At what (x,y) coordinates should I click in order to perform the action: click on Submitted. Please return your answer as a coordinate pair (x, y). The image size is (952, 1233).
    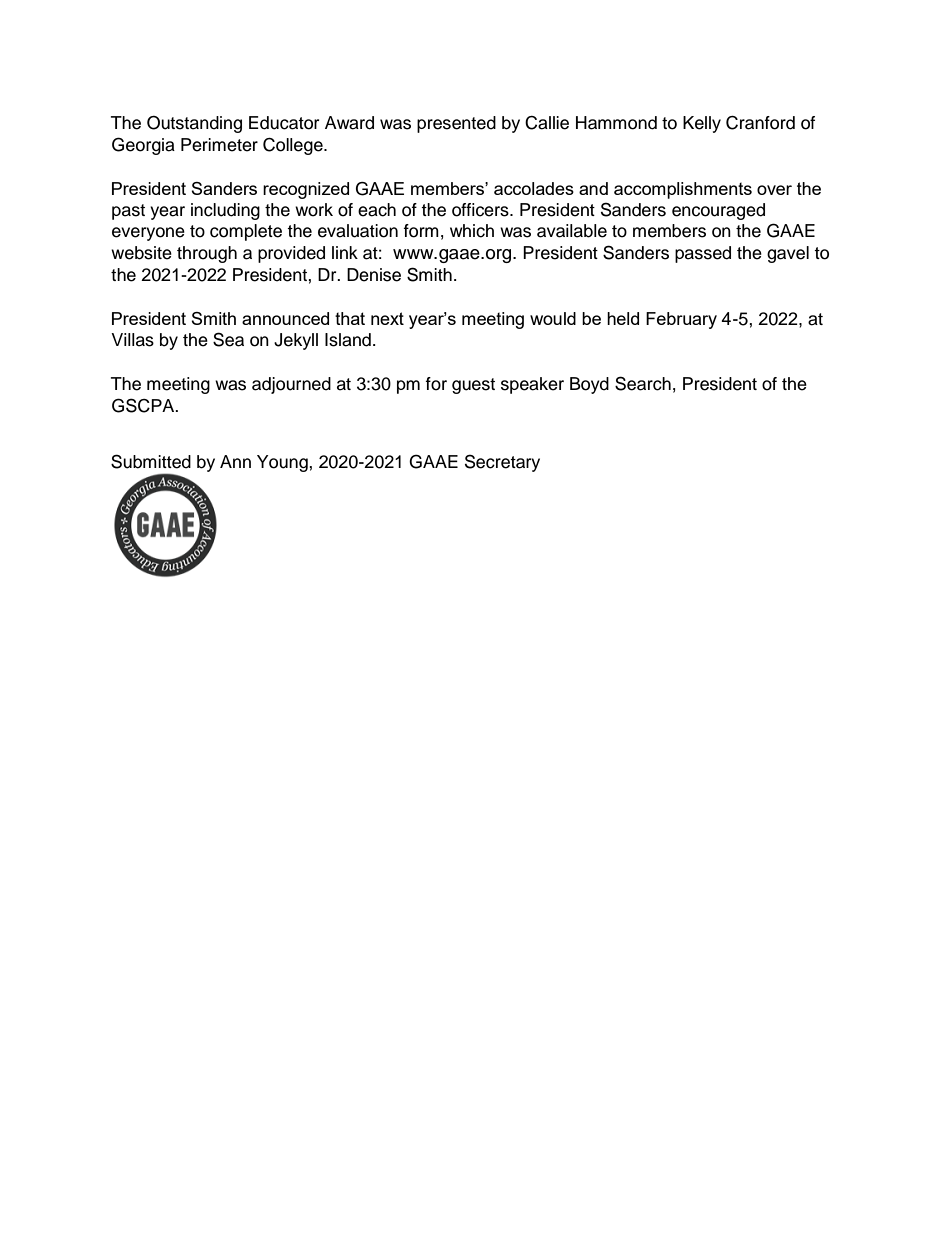
    Looking at the image, I should click on (151, 461).
